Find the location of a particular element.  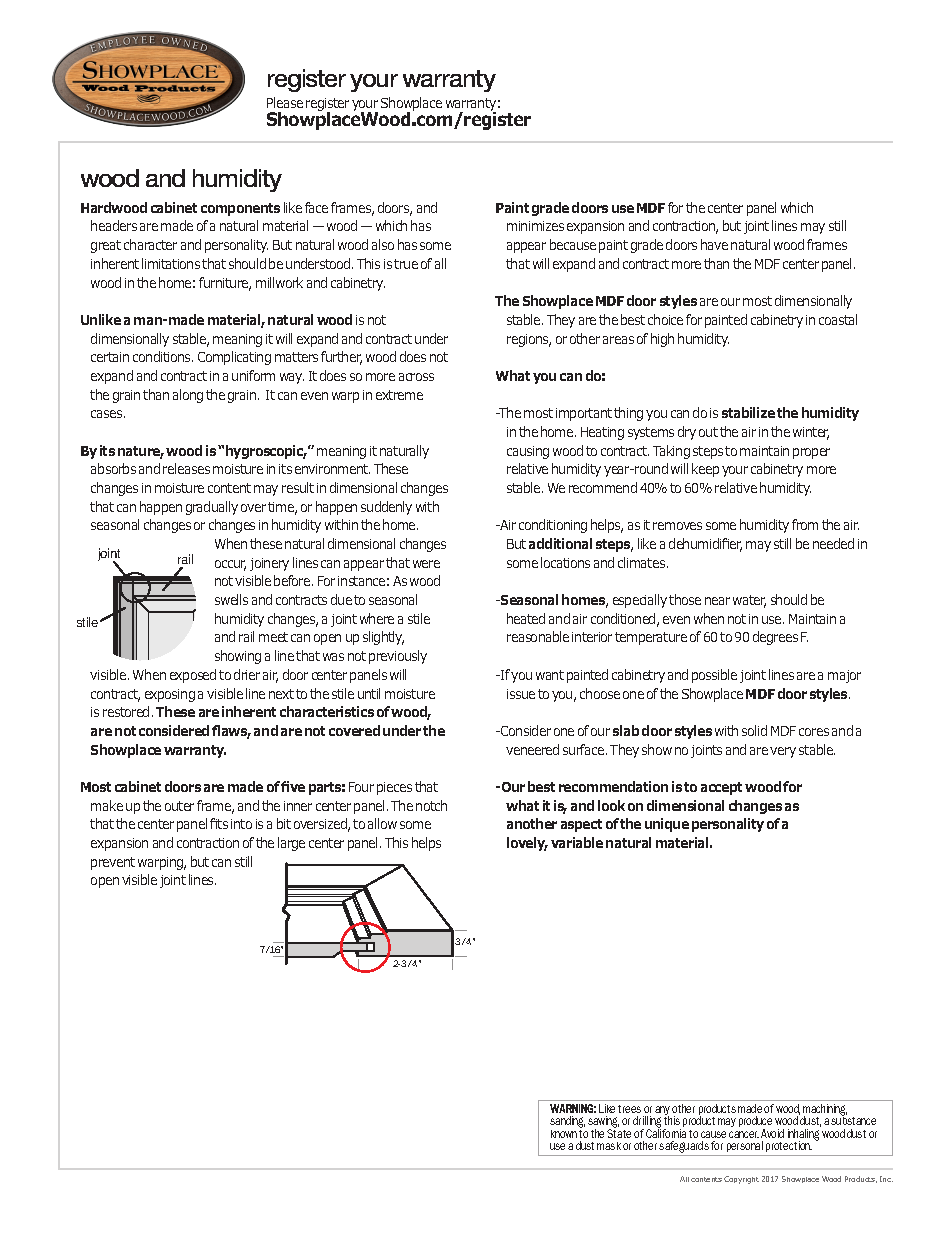

coastal is located at coordinates (838, 319).
